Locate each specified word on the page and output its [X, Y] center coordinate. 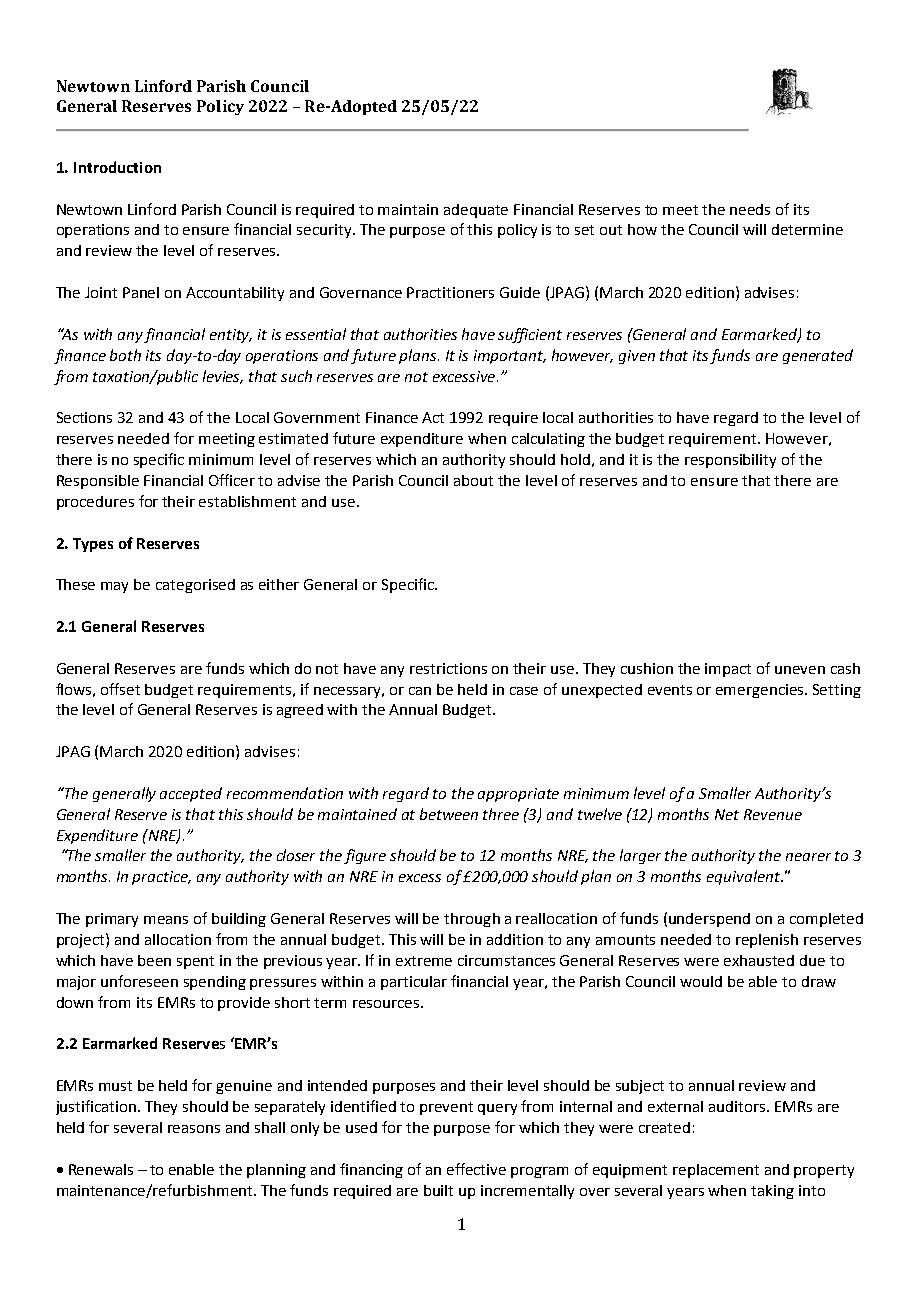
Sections [84, 417]
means [166, 920]
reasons [194, 1129]
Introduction [117, 167]
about [473, 480]
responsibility [730, 461]
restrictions [448, 668]
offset [120, 689]
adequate [476, 211]
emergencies [761, 691]
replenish [767, 941]
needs [750, 209]
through [472, 920]
